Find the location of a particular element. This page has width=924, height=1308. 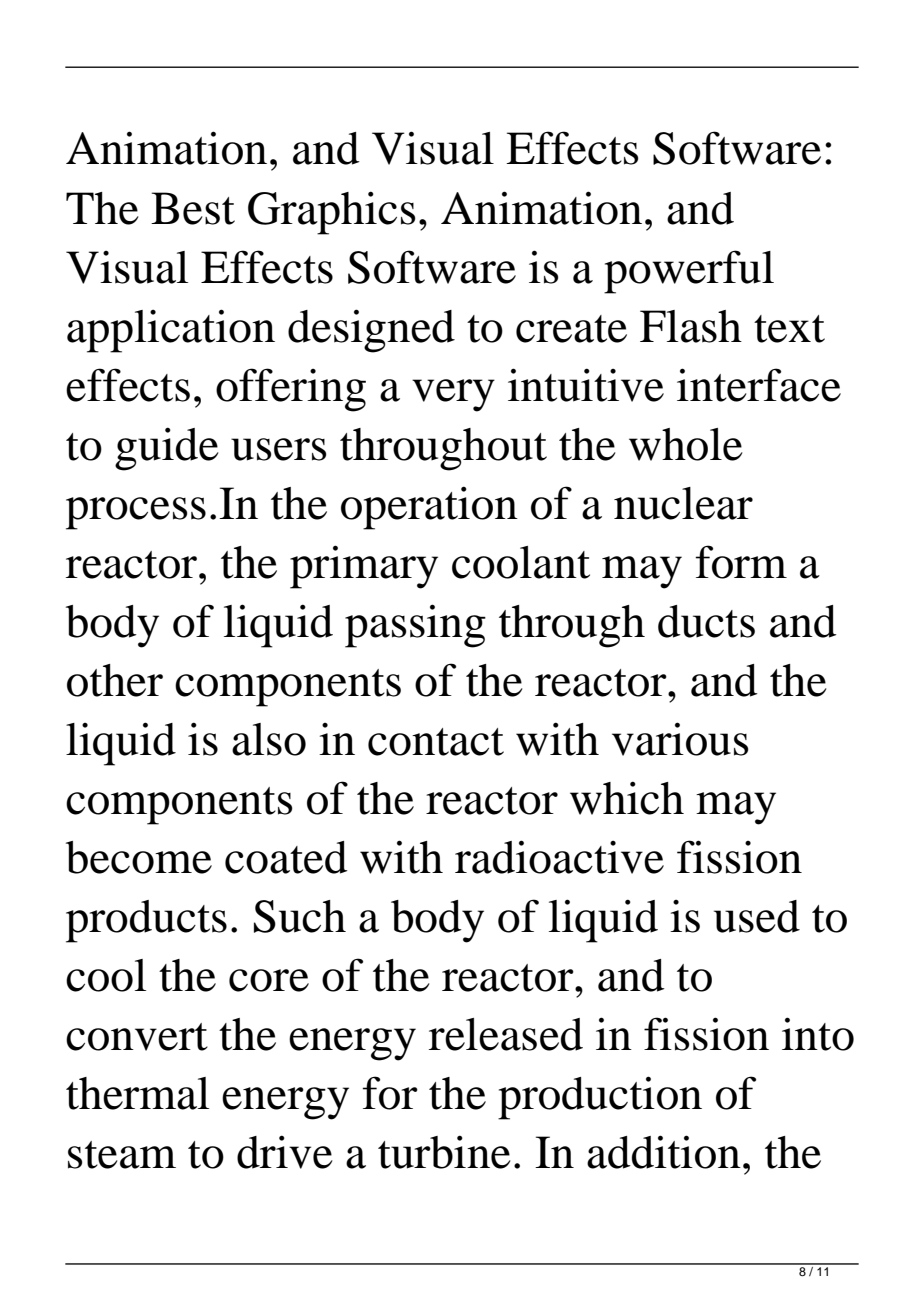

various is located at coordinates (680, 739).
